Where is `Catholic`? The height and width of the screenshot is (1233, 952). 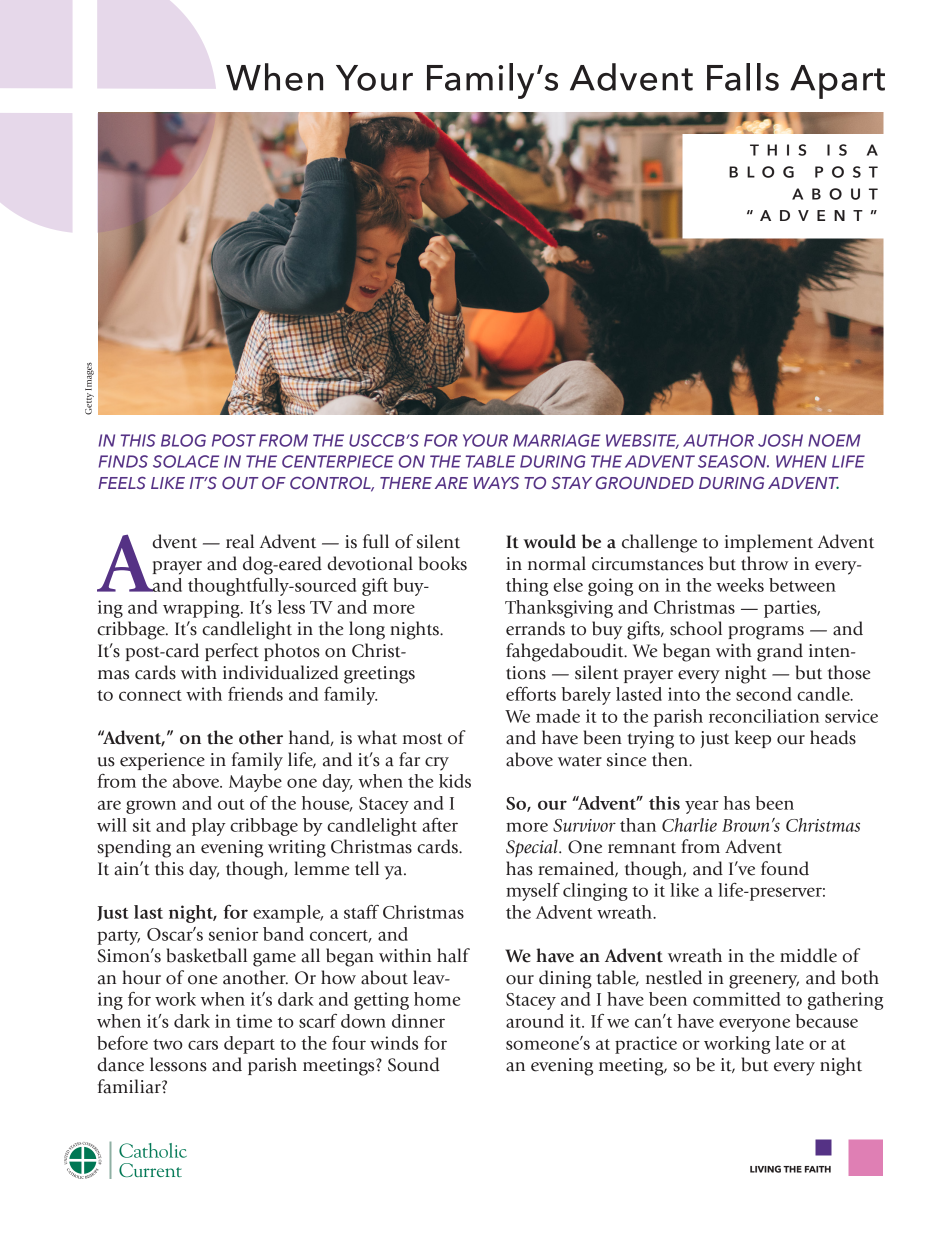
Catholic is located at coordinates (153, 1150).
